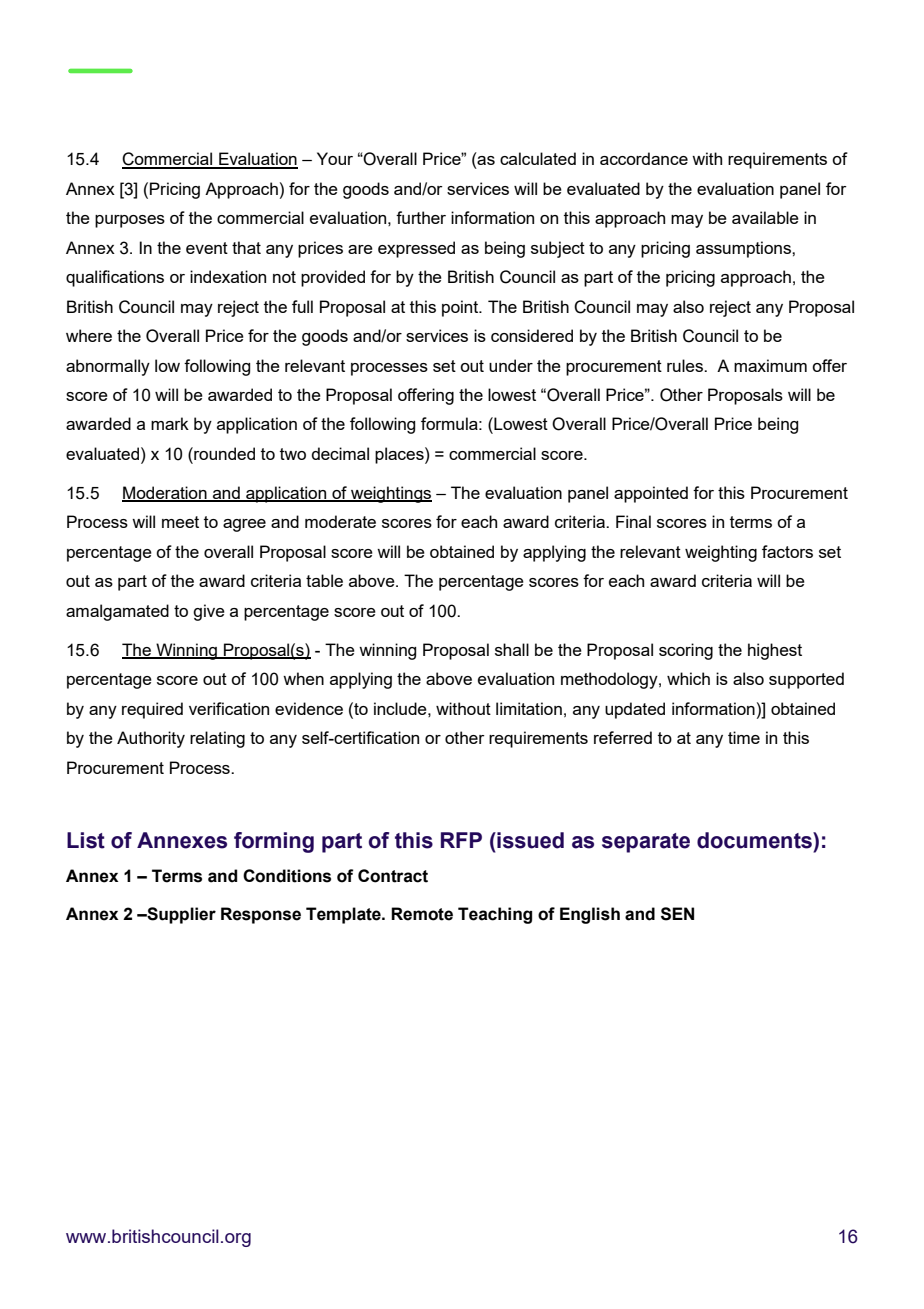 The height and width of the image is (1309, 924). What do you see at coordinates (170, 423) in the image?
I see `mark` at bounding box center [170, 423].
